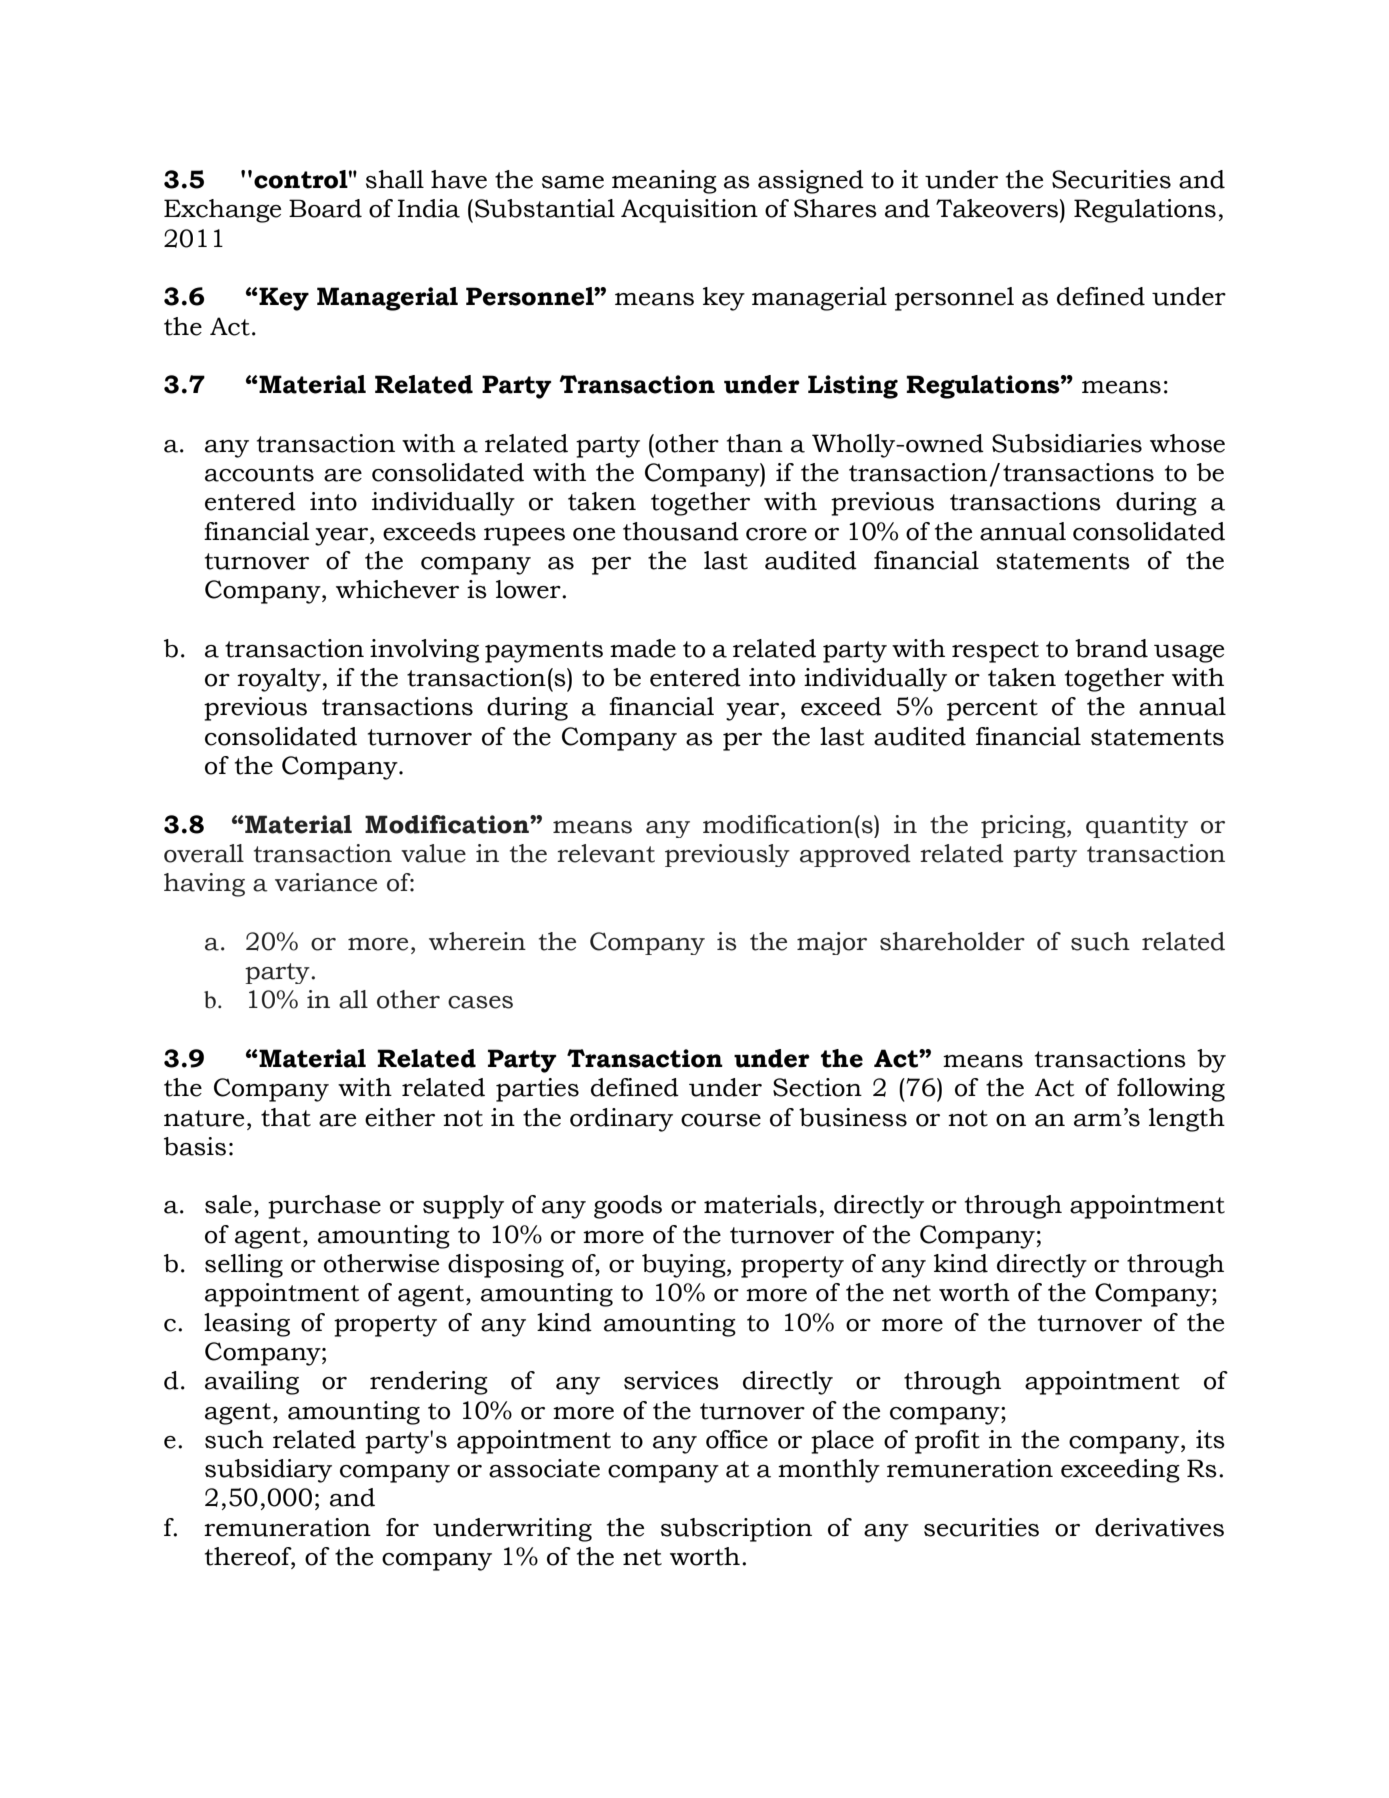 This screenshot has height=1798, width=1389. I want to click on subsidiary, so click(268, 1471).
